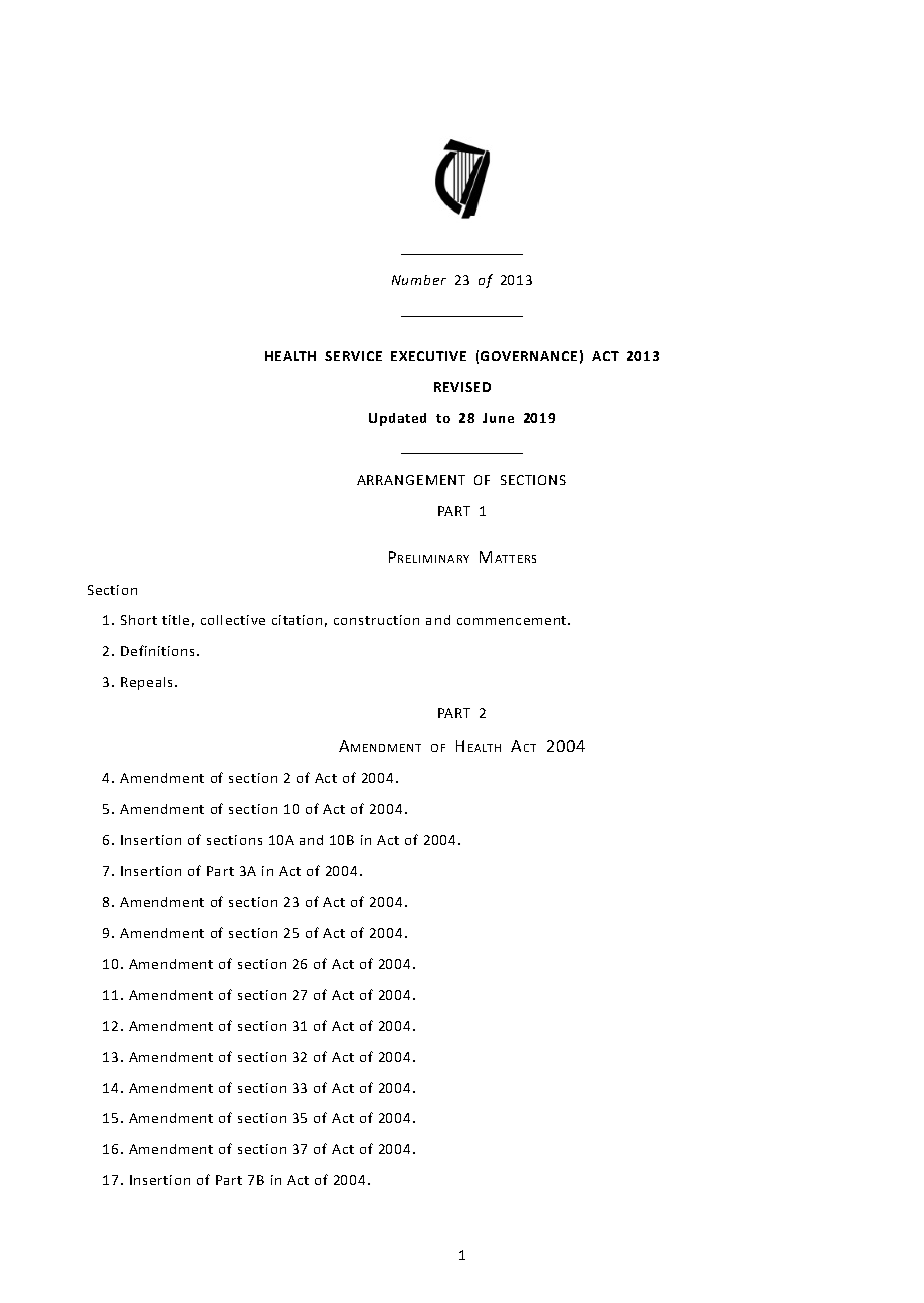 This screenshot has height=1303, width=924. What do you see at coordinates (513, 620) in the screenshot?
I see `commencement` at bounding box center [513, 620].
